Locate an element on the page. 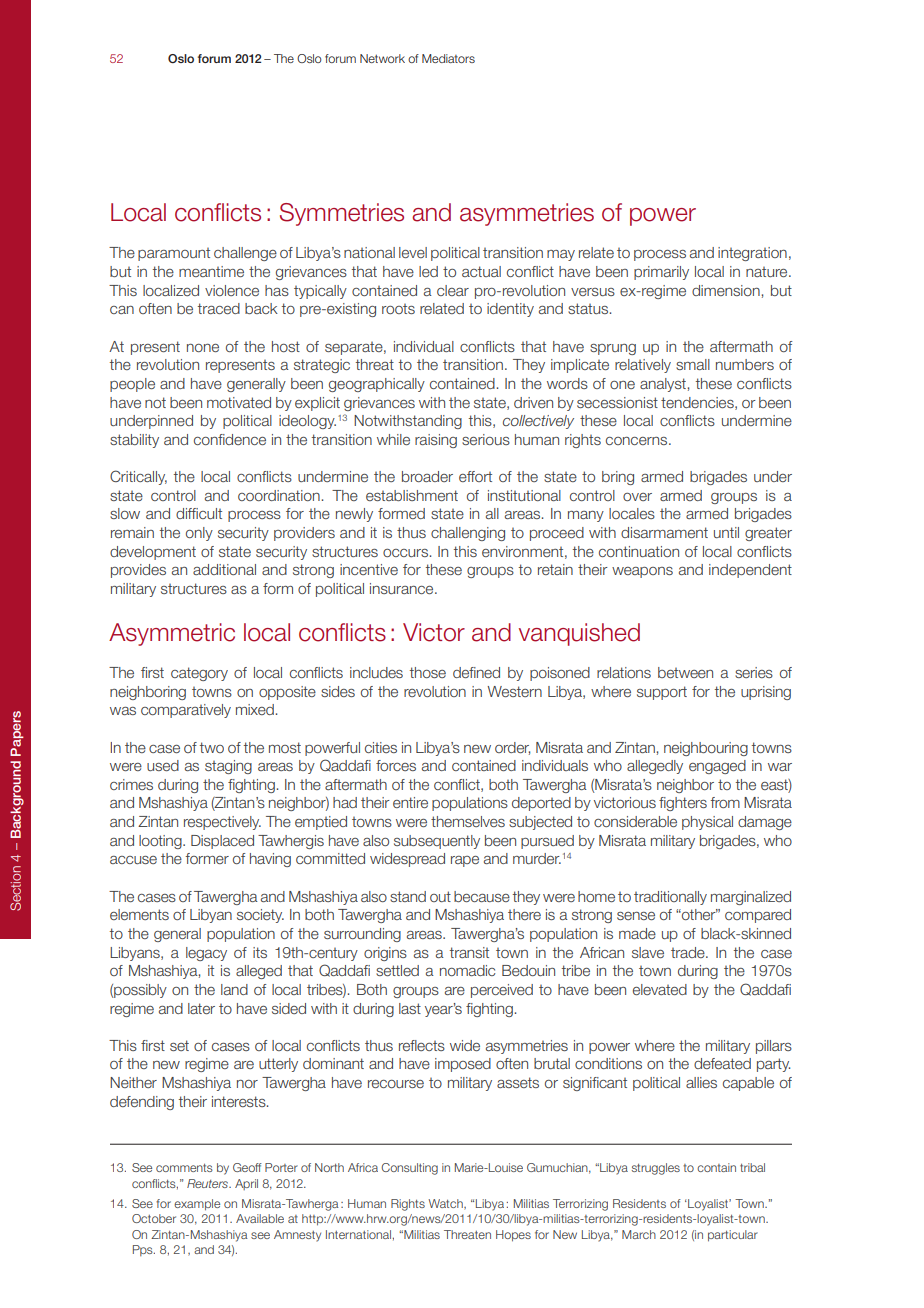 The width and height of the page is (924, 1308). integration is located at coordinates (752, 254).
